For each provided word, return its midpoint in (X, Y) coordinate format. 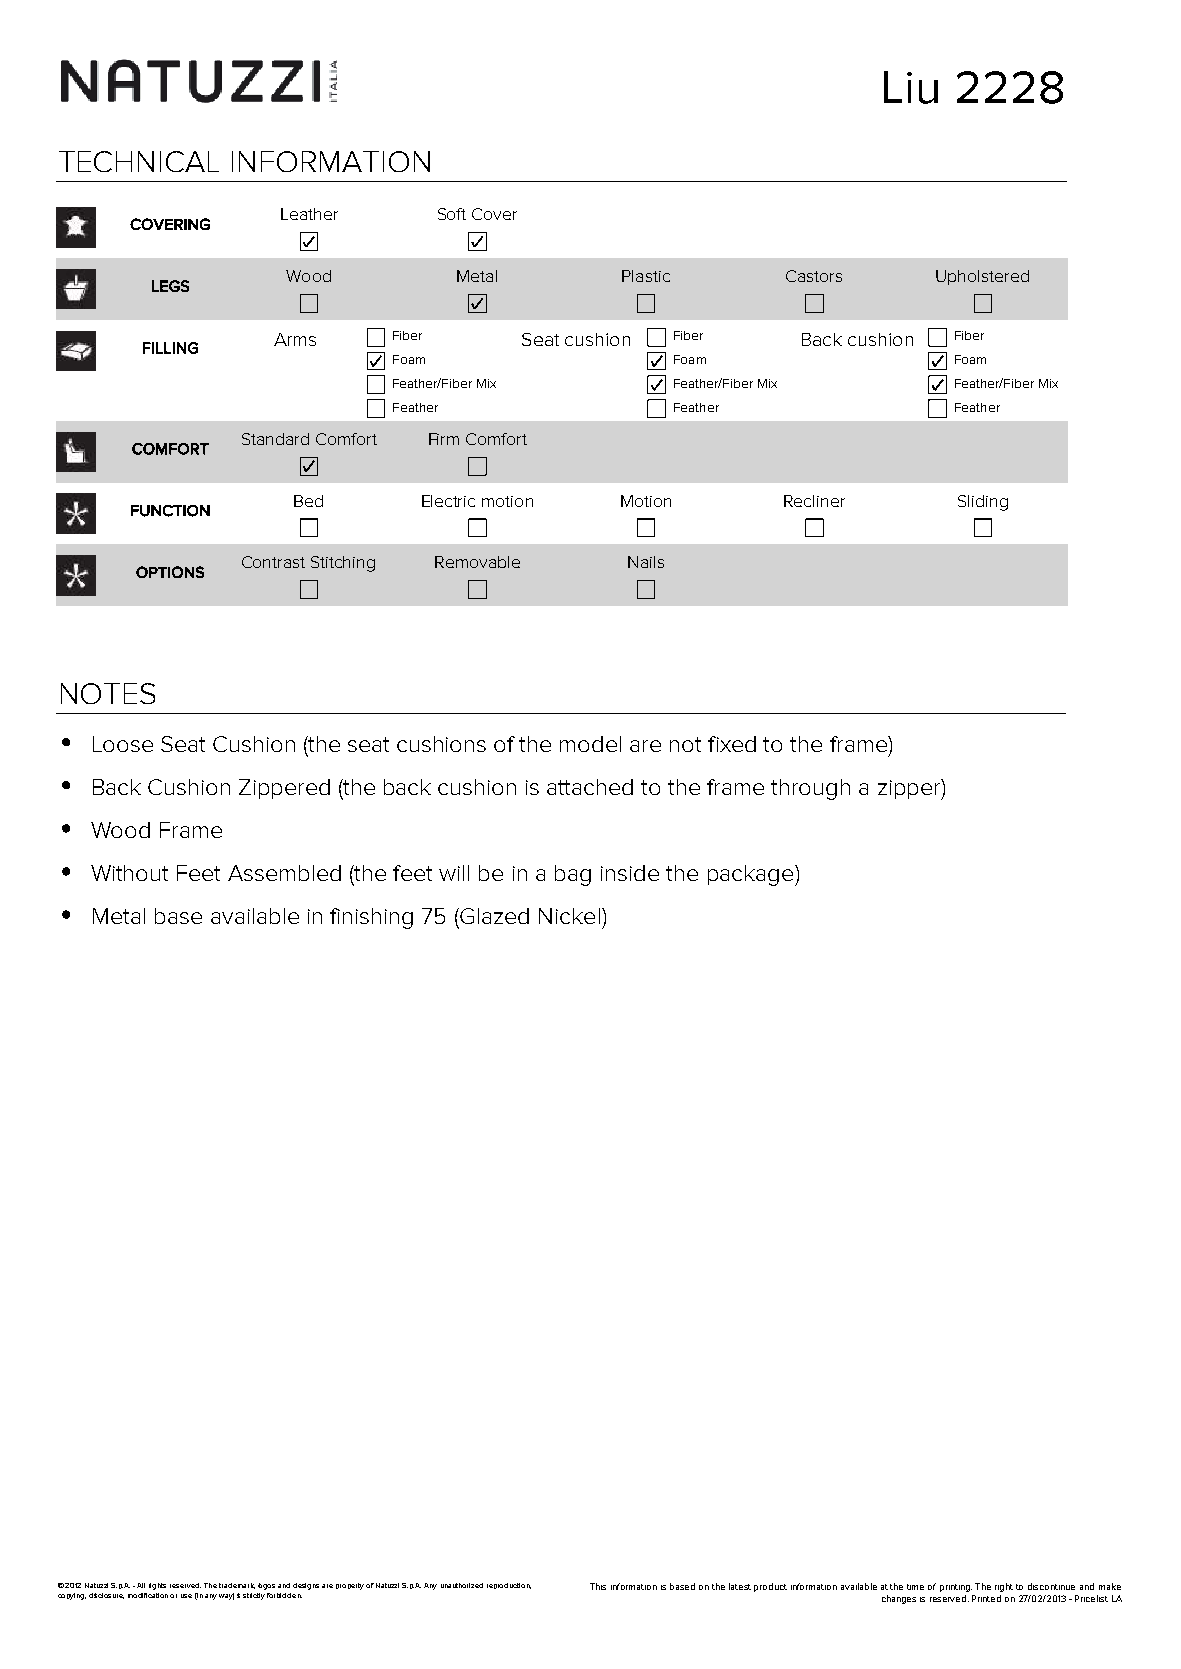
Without (129, 873)
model (590, 744)
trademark (237, 1586)
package (752, 875)
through (810, 789)
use (186, 1596)
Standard (275, 439)
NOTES (108, 693)
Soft (452, 214)
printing (956, 1588)
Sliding (983, 503)
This (598, 1586)
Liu (911, 87)
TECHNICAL (139, 161)
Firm (444, 439)
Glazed (493, 916)
